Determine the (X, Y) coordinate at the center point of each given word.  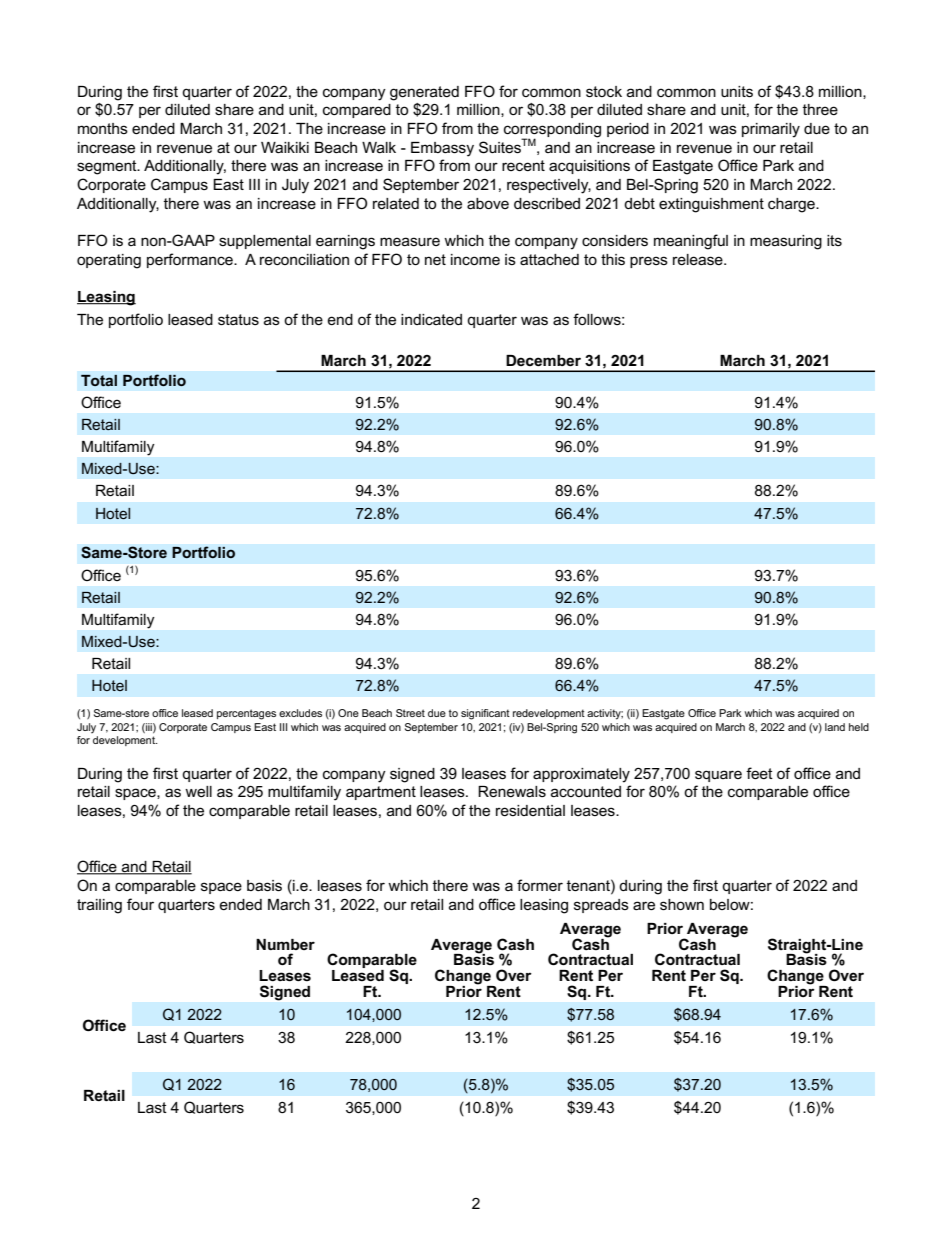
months (103, 128)
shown (682, 904)
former (540, 885)
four (140, 904)
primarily (771, 130)
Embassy (442, 149)
